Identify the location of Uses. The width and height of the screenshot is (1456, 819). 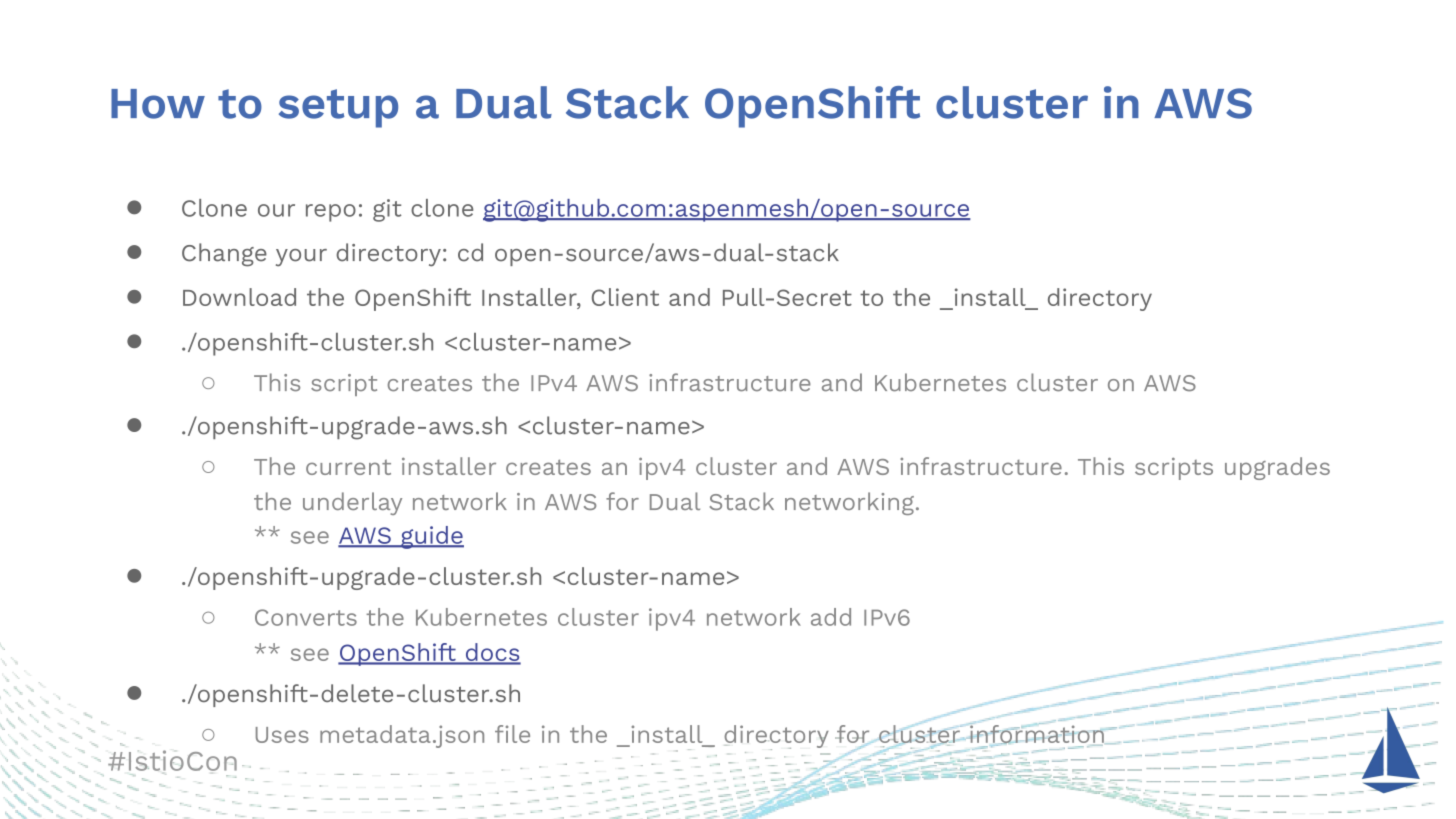
(282, 735).
